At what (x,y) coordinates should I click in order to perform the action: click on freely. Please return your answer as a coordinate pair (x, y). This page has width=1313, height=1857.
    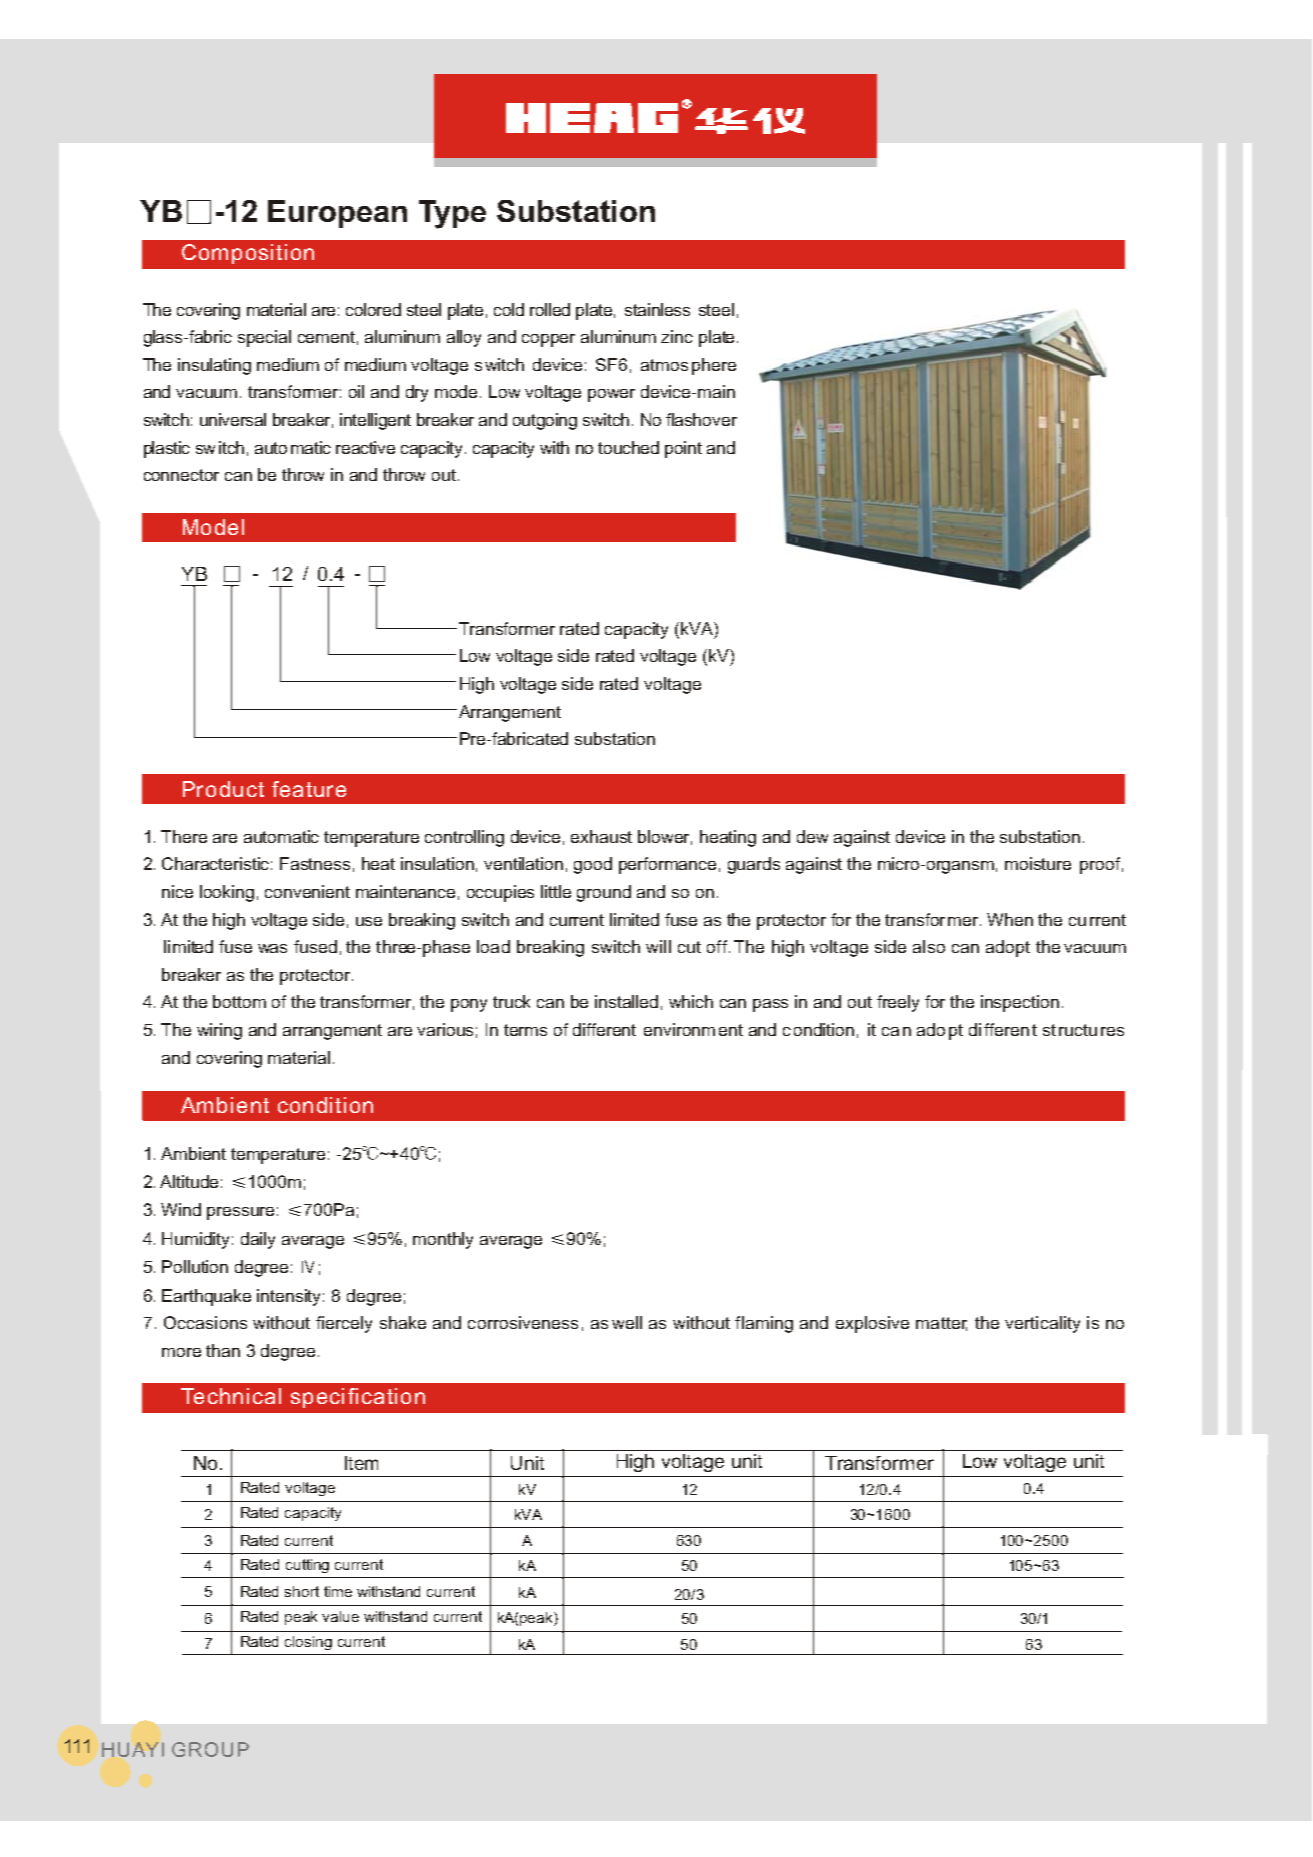
    Looking at the image, I should click on (898, 1003).
